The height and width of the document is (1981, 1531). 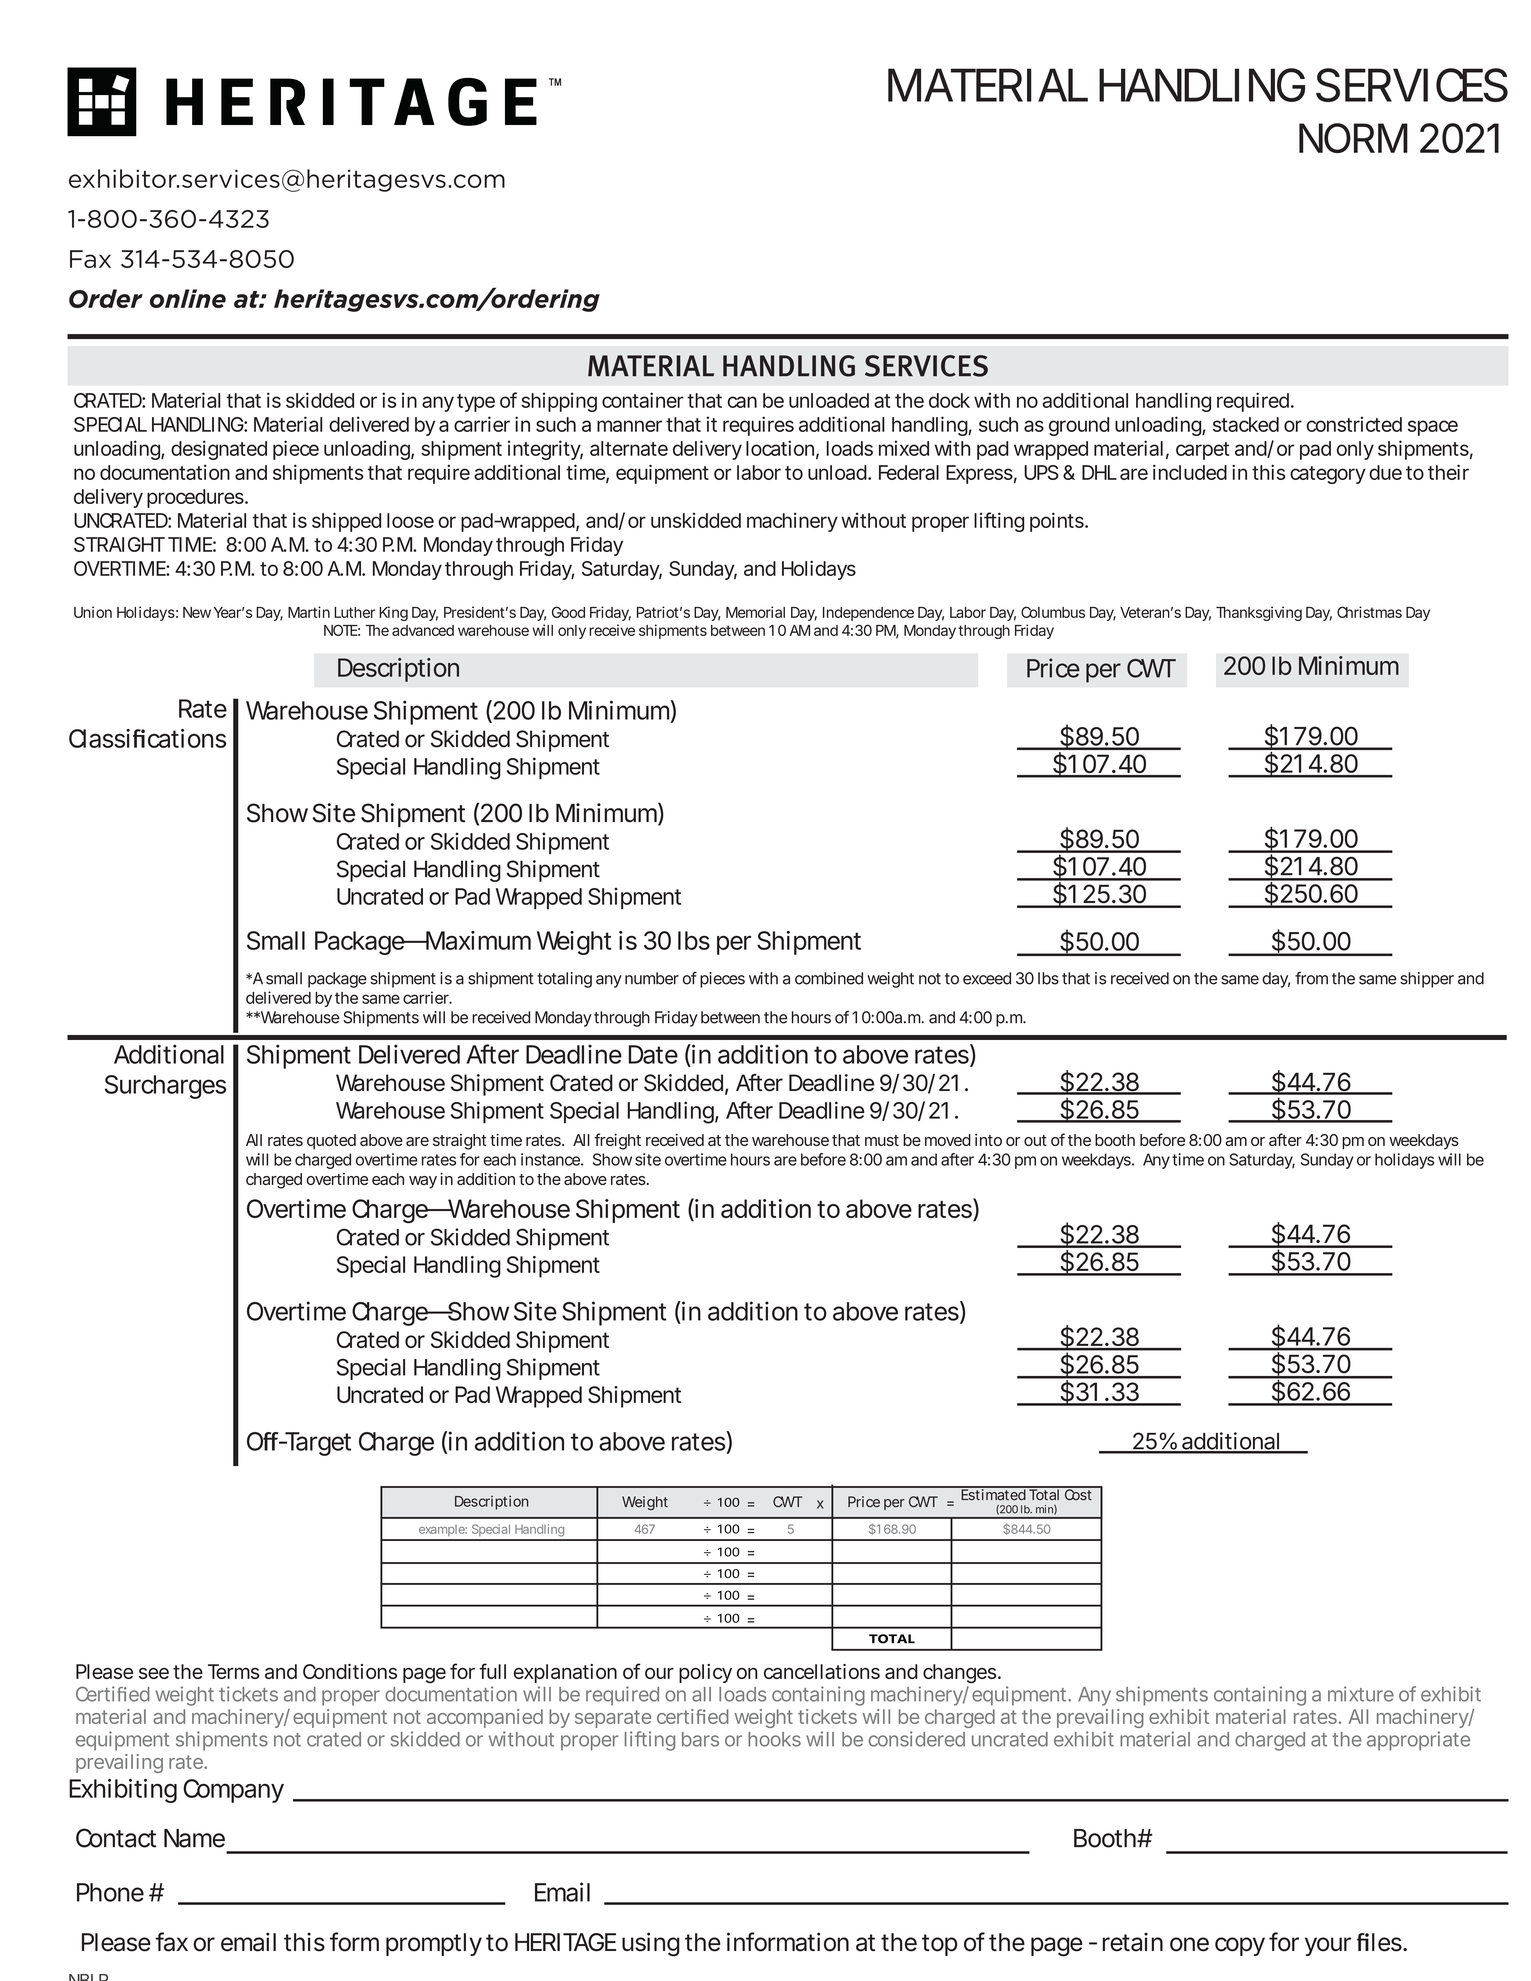 What do you see at coordinates (645, 400) in the document?
I see `container` at bounding box center [645, 400].
